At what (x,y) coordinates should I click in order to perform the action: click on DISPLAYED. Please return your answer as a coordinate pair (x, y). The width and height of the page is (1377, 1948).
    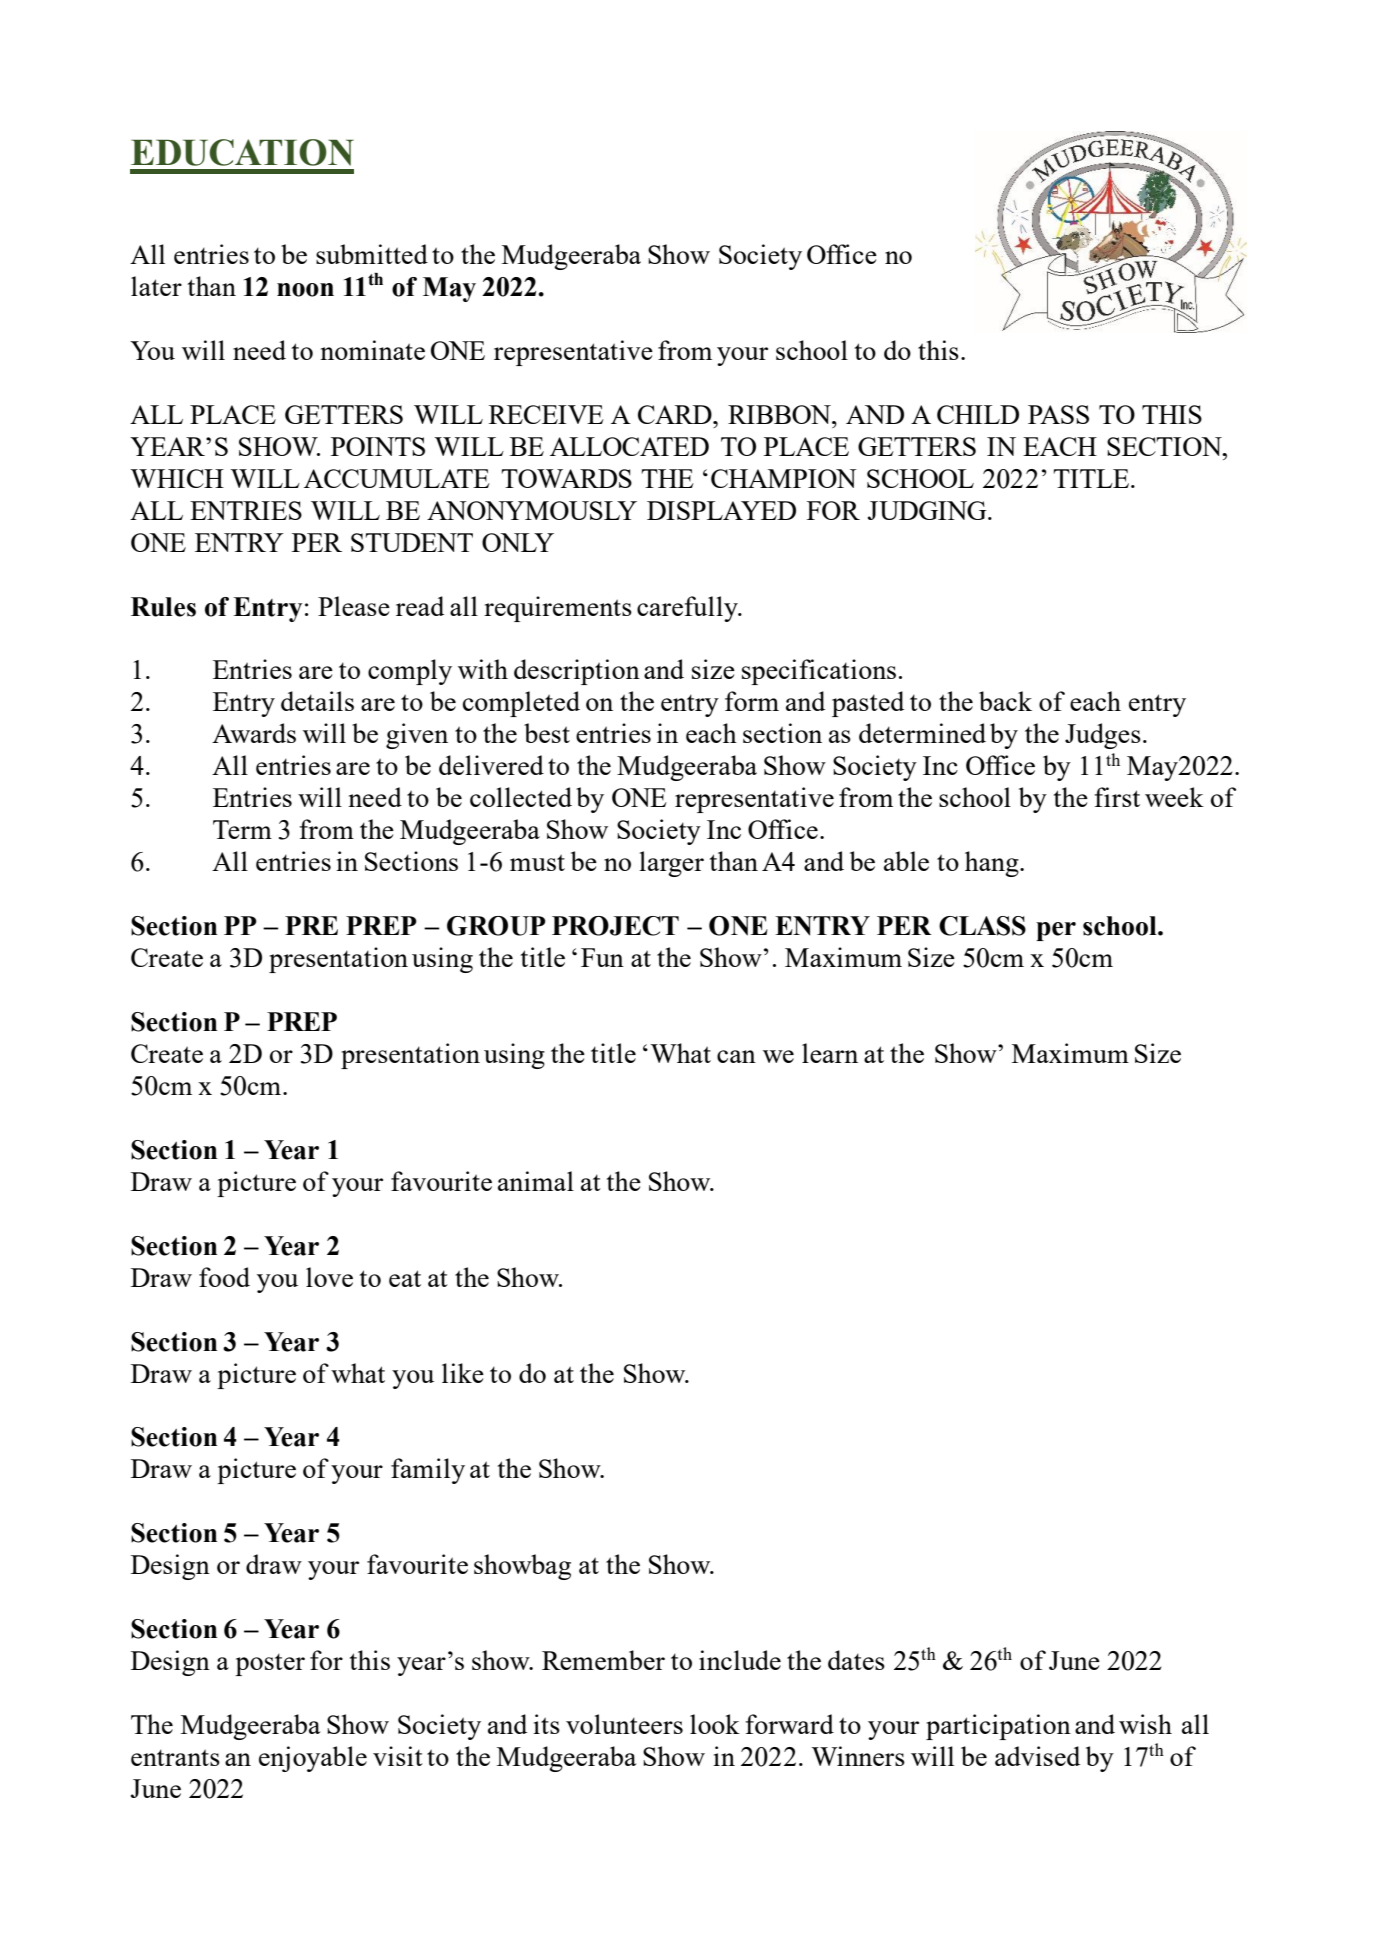
    Looking at the image, I should click on (721, 510).
